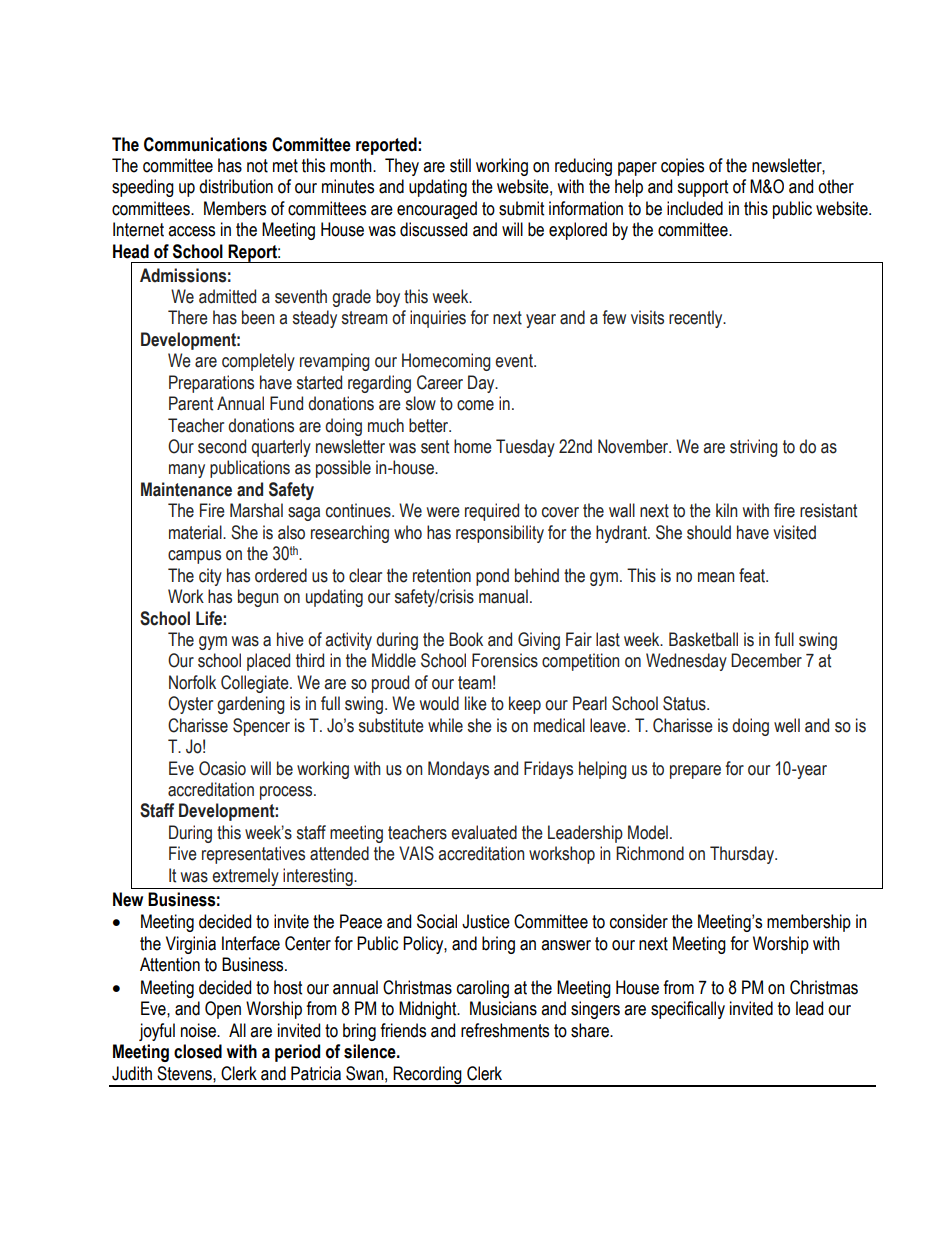  What do you see at coordinates (787, 725) in the screenshot?
I see `well` at bounding box center [787, 725].
